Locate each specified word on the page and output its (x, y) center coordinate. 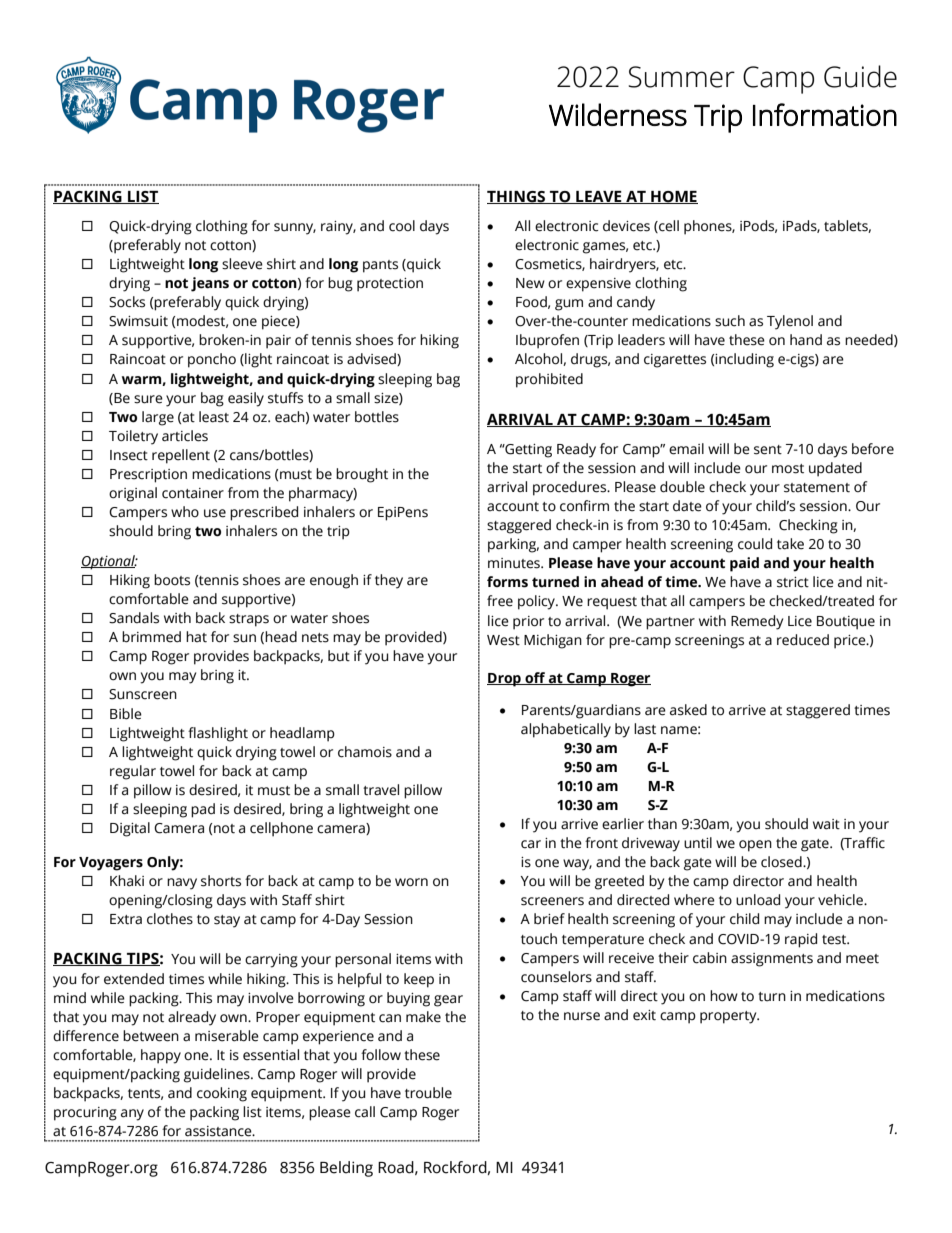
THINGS (517, 197)
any (132, 1115)
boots (172, 580)
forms (507, 582)
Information (825, 114)
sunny (295, 229)
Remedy (757, 622)
